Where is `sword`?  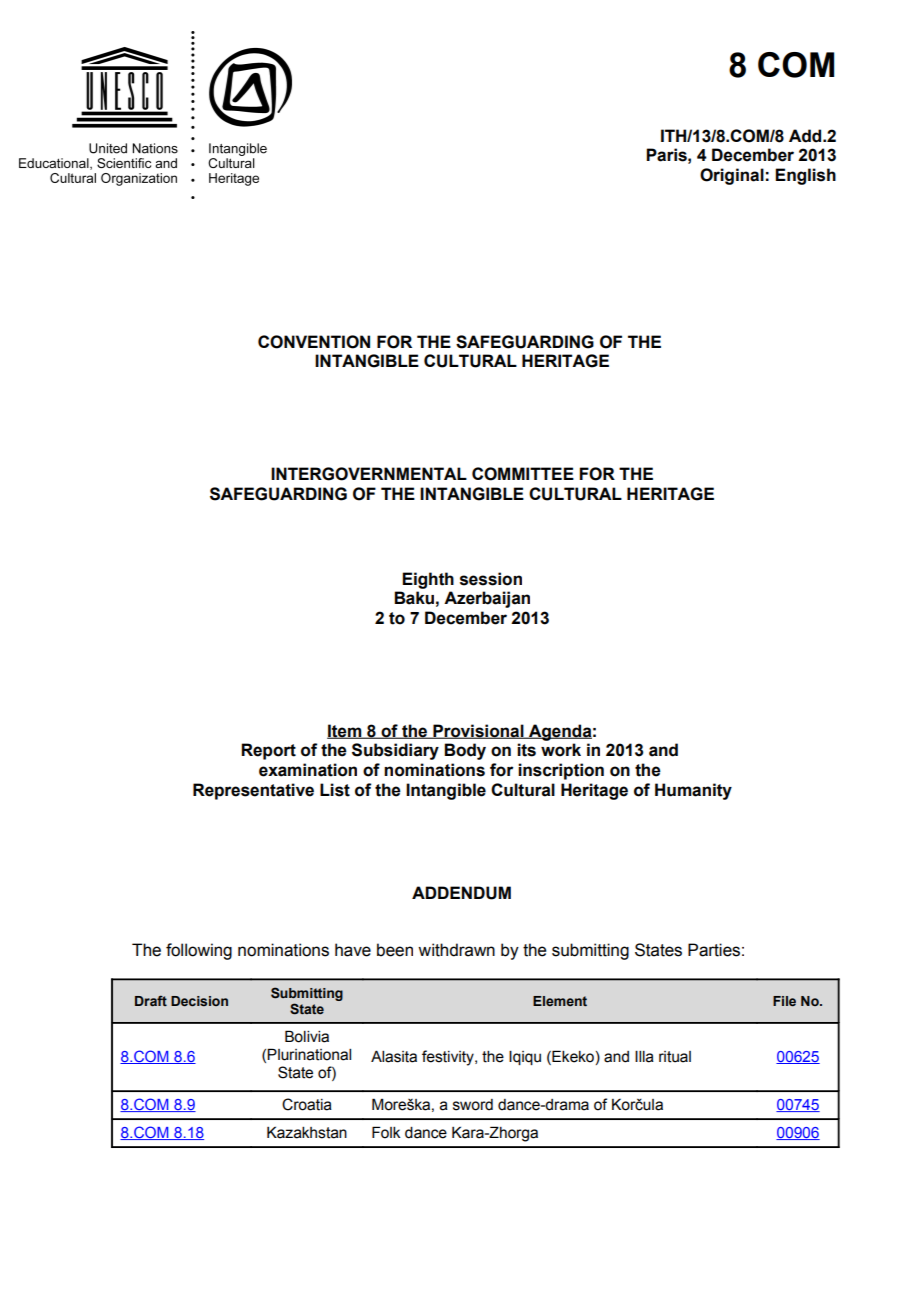
sword is located at coordinates (473, 1105).
